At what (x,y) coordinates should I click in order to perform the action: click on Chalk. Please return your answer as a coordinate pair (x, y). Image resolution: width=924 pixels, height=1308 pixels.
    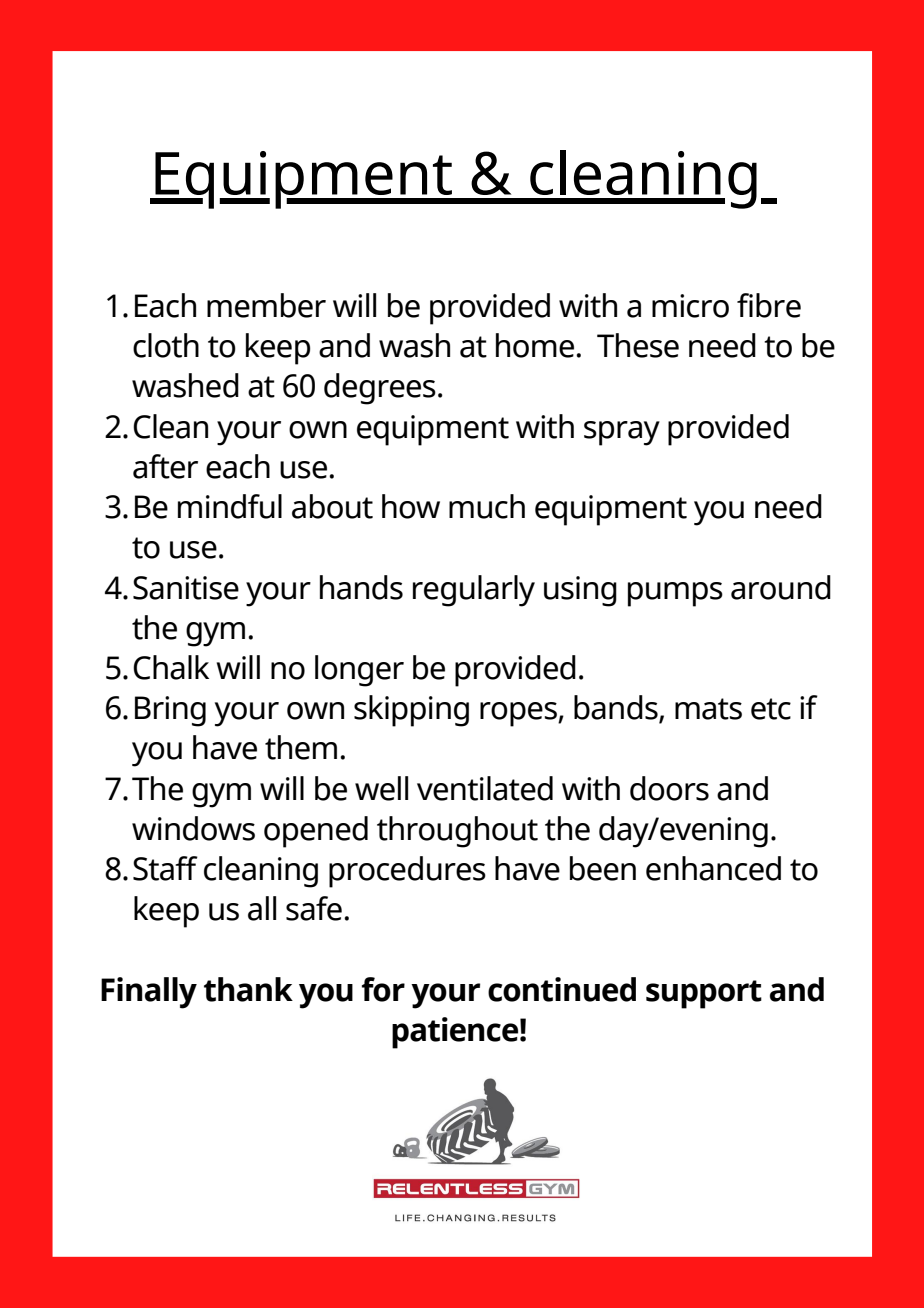
    Looking at the image, I should click on (171, 667).
